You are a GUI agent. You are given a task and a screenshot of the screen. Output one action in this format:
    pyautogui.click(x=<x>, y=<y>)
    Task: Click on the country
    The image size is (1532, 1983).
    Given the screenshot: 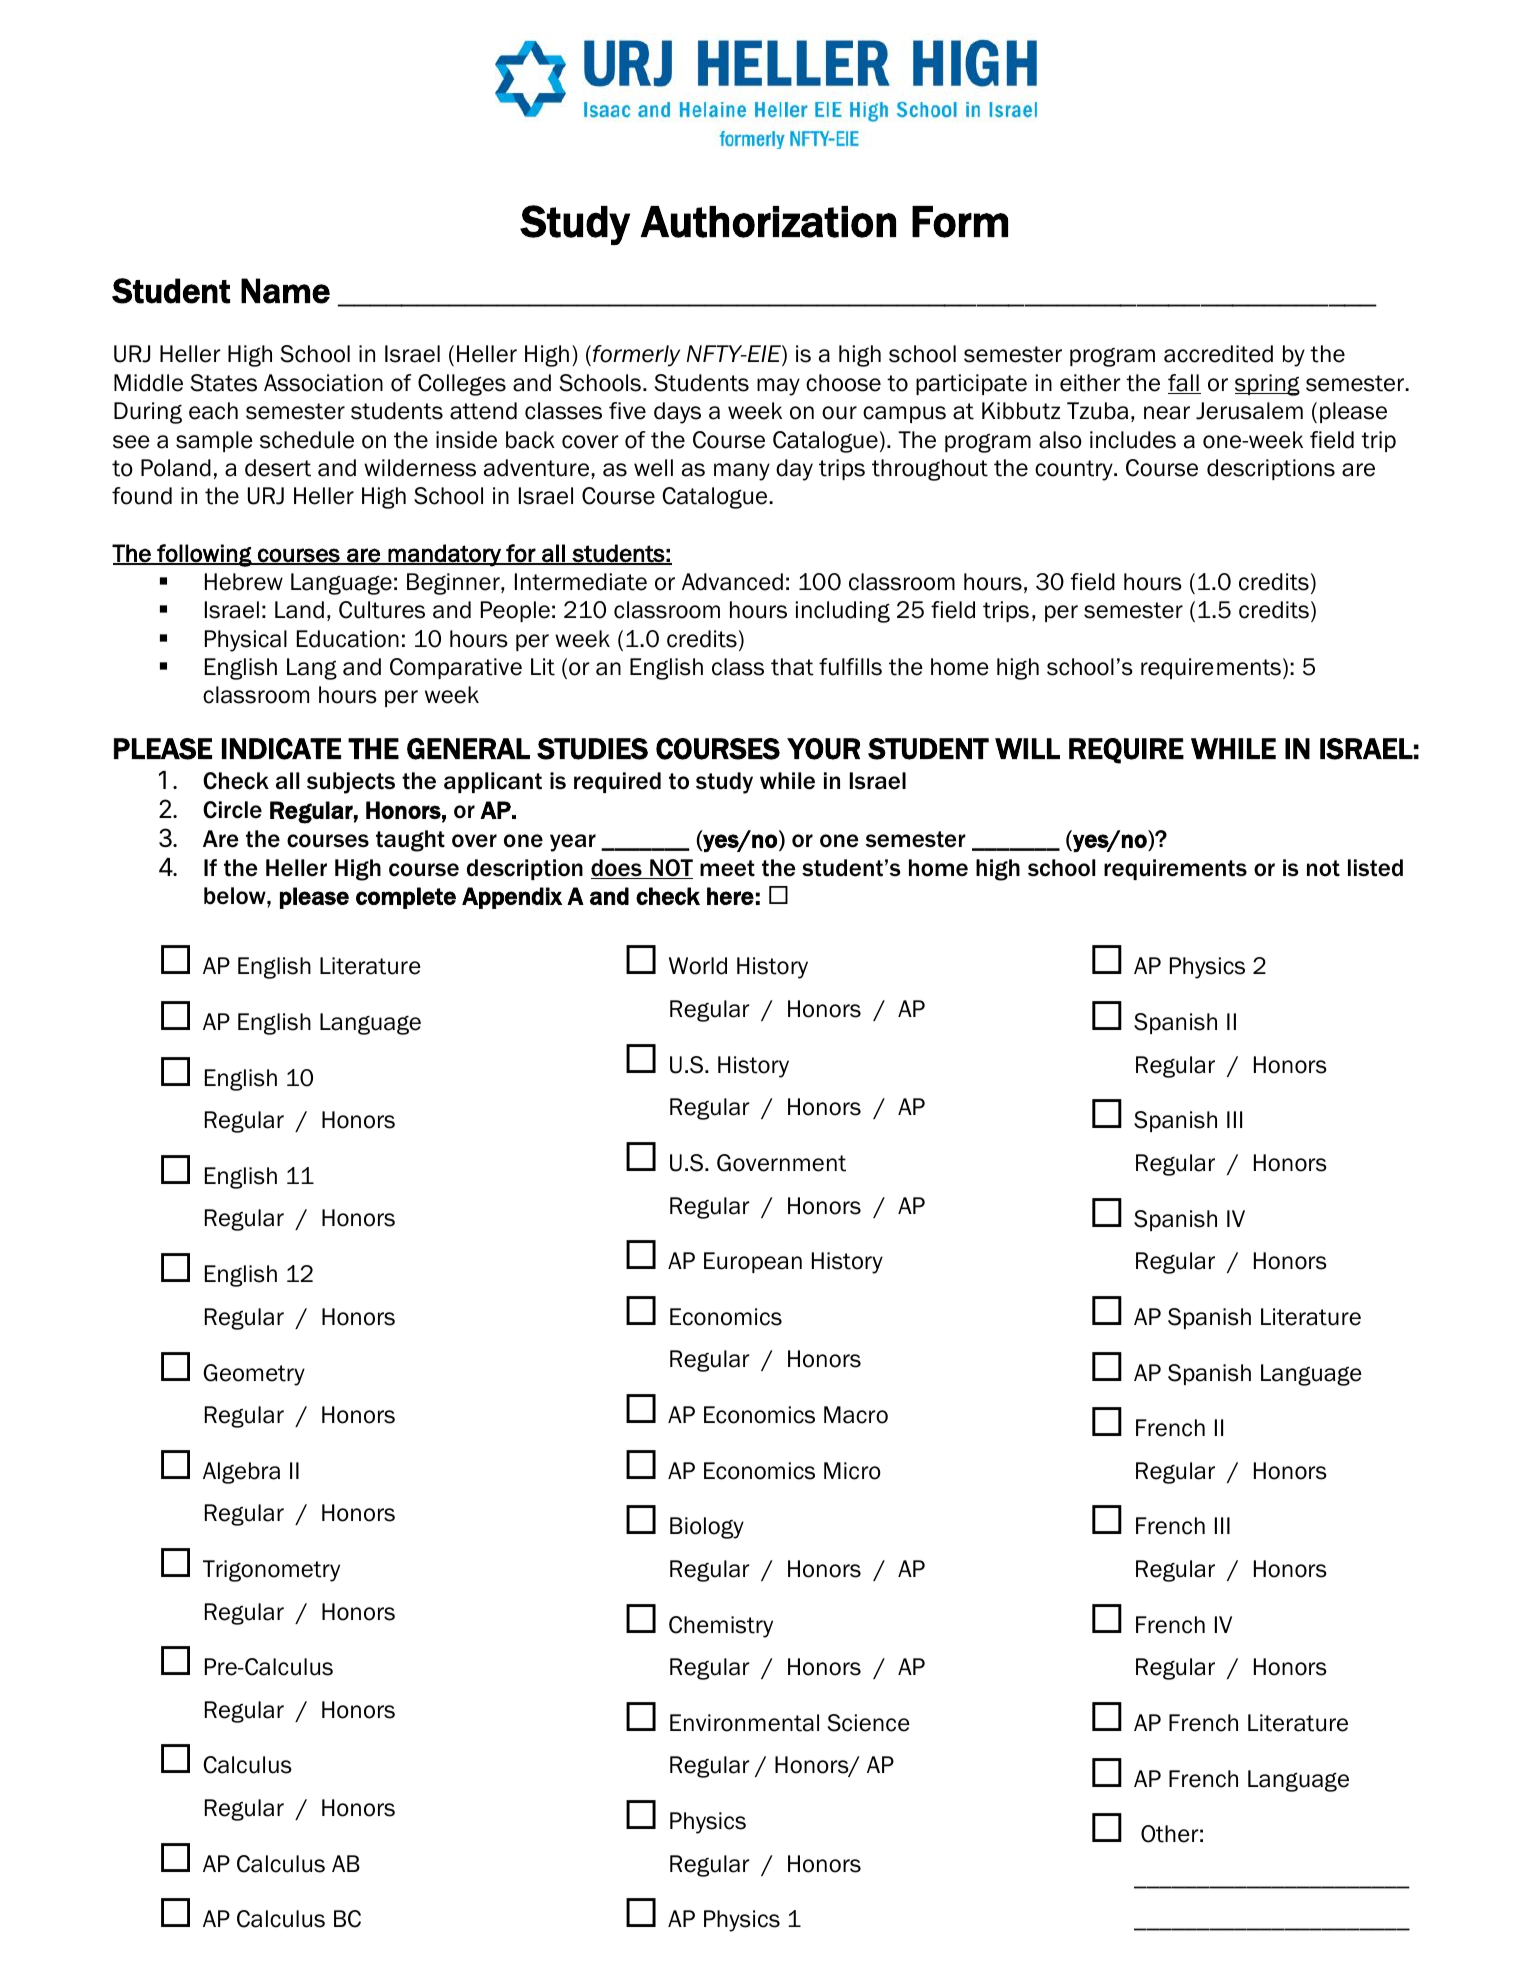 What is the action you would take?
    pyautogui.click(x=1075, y=470)
